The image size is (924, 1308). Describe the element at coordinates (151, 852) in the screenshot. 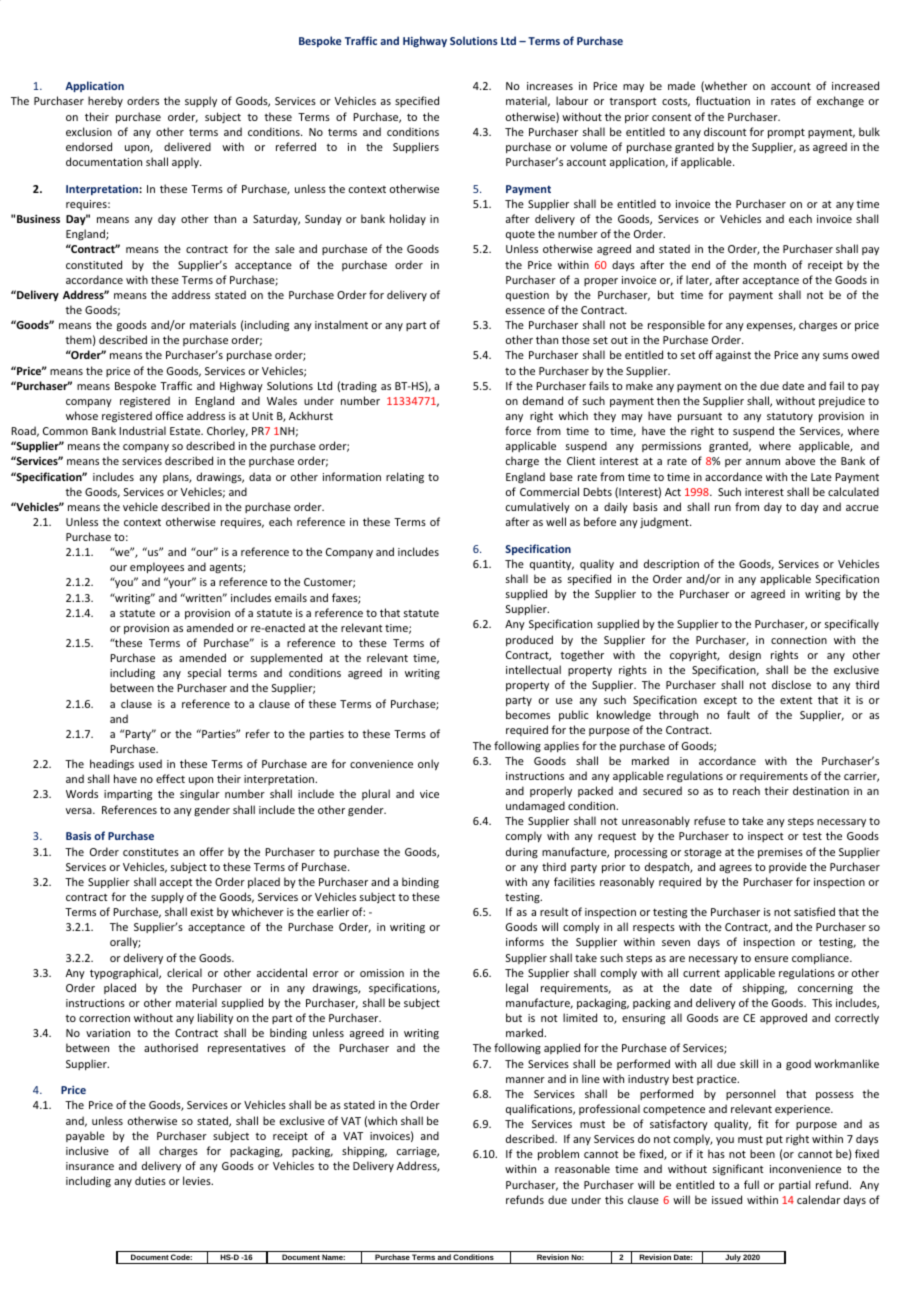

I see `constitutes` at that location.
